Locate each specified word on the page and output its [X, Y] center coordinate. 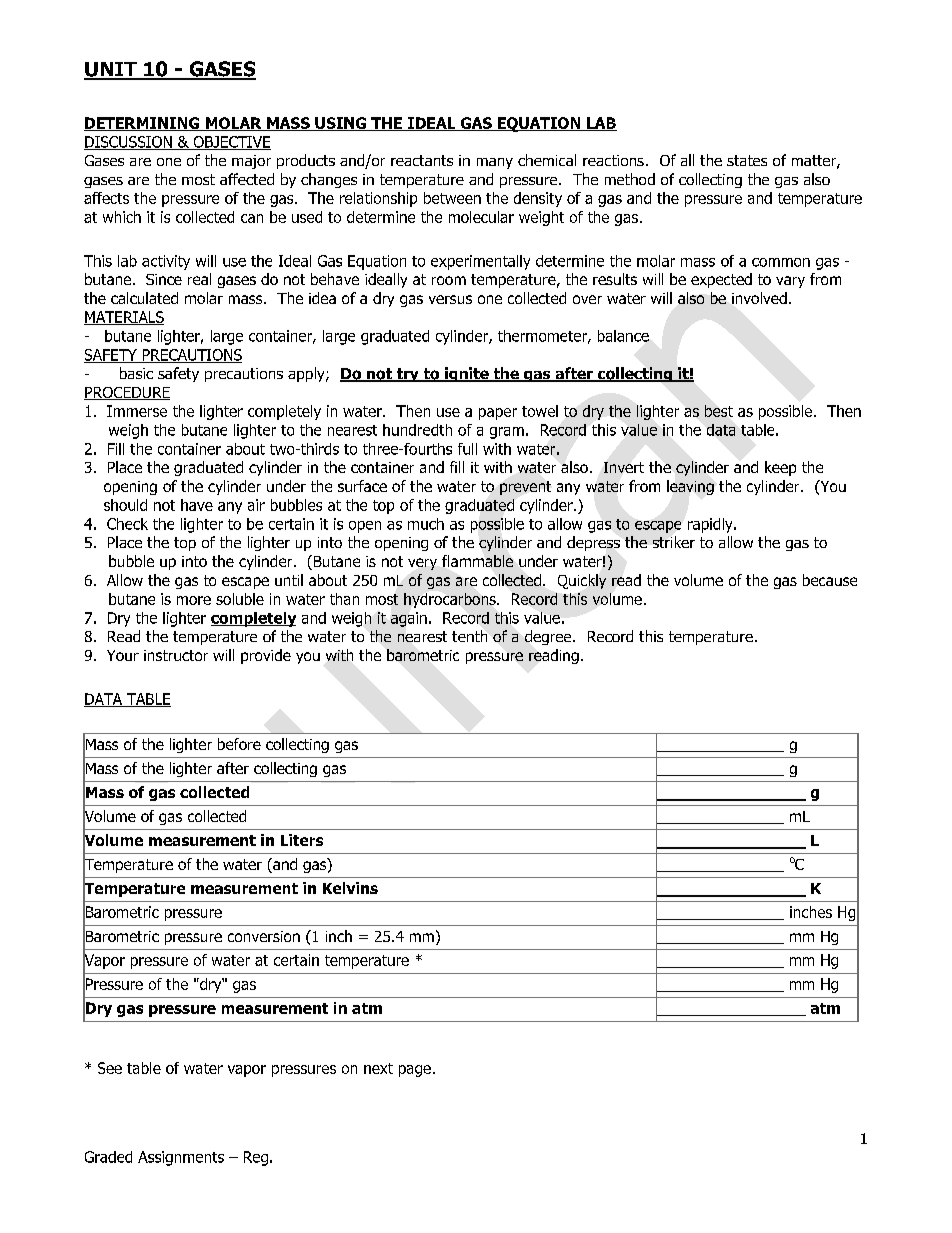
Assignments [181, 1158]
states [747, 160]
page [415, 1071]
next [378, 1068]
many [495, 163]
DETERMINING [143, 124]
